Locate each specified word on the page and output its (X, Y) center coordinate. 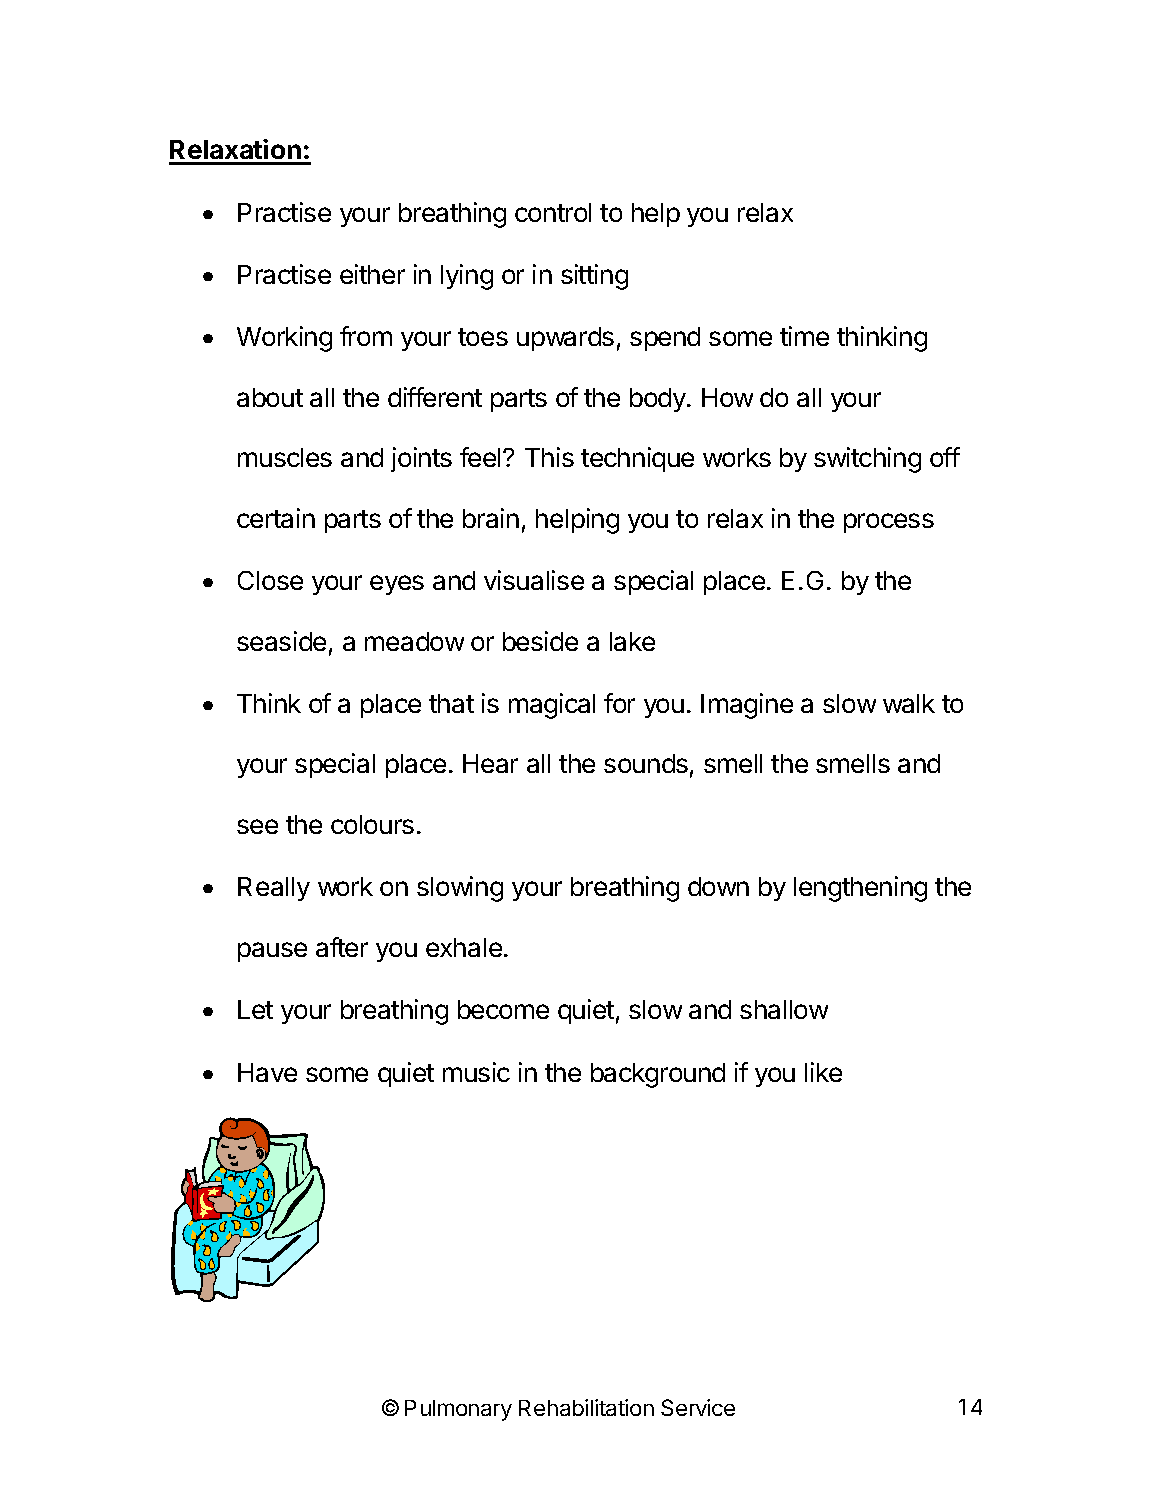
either (372, 274)
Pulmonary (458, 1410)
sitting (594, 277)
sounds (646, 763)
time (804, 336)
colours (372, 824)
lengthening (860, 889)
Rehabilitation (586, 1407)
